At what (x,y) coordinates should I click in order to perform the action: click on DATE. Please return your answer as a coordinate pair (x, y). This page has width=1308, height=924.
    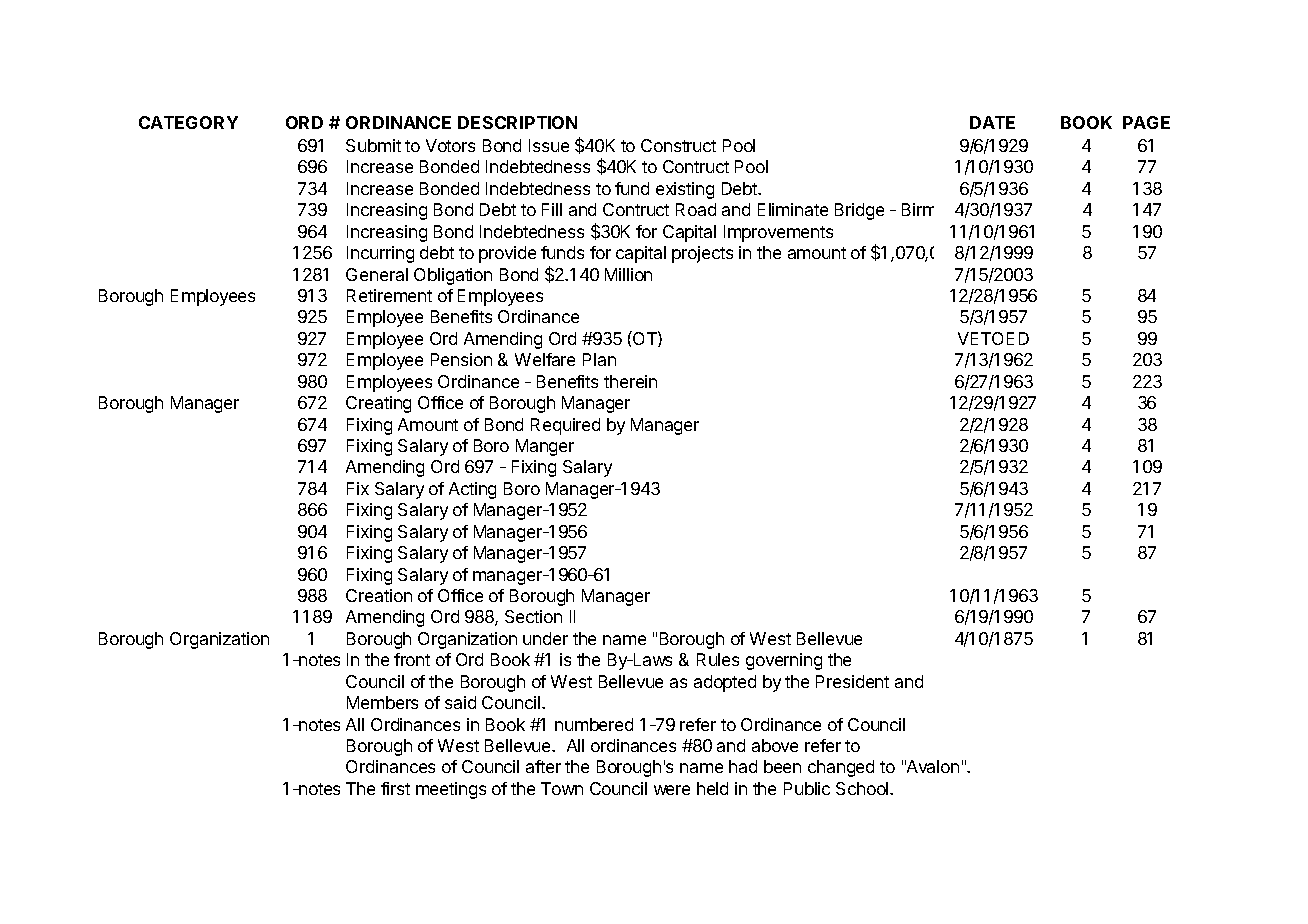
    Looking at the image, I should click on (992, 122).
